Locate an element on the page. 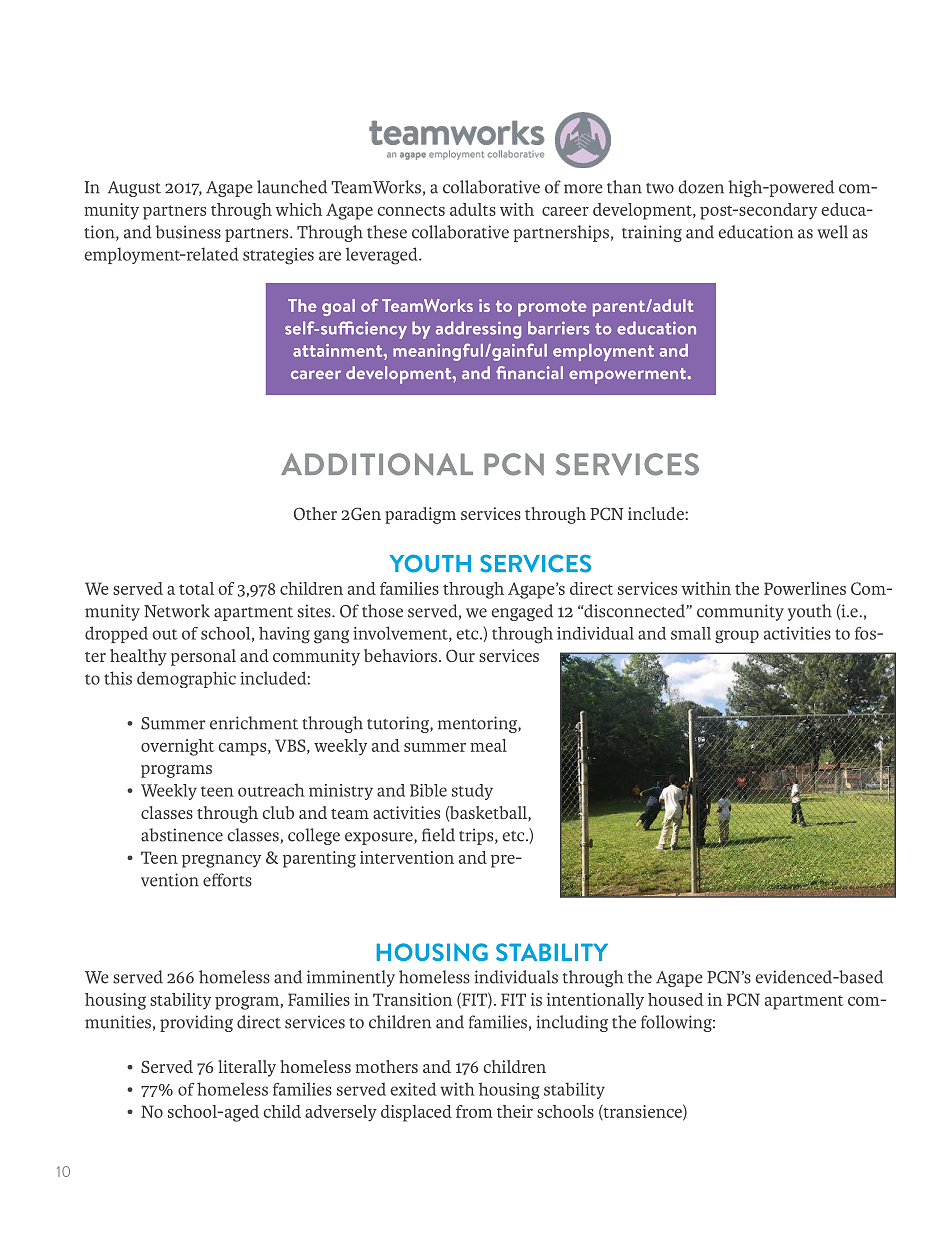 The width and height of the document is (952, 1233). paradigm is located at coordinates (420, 515).
